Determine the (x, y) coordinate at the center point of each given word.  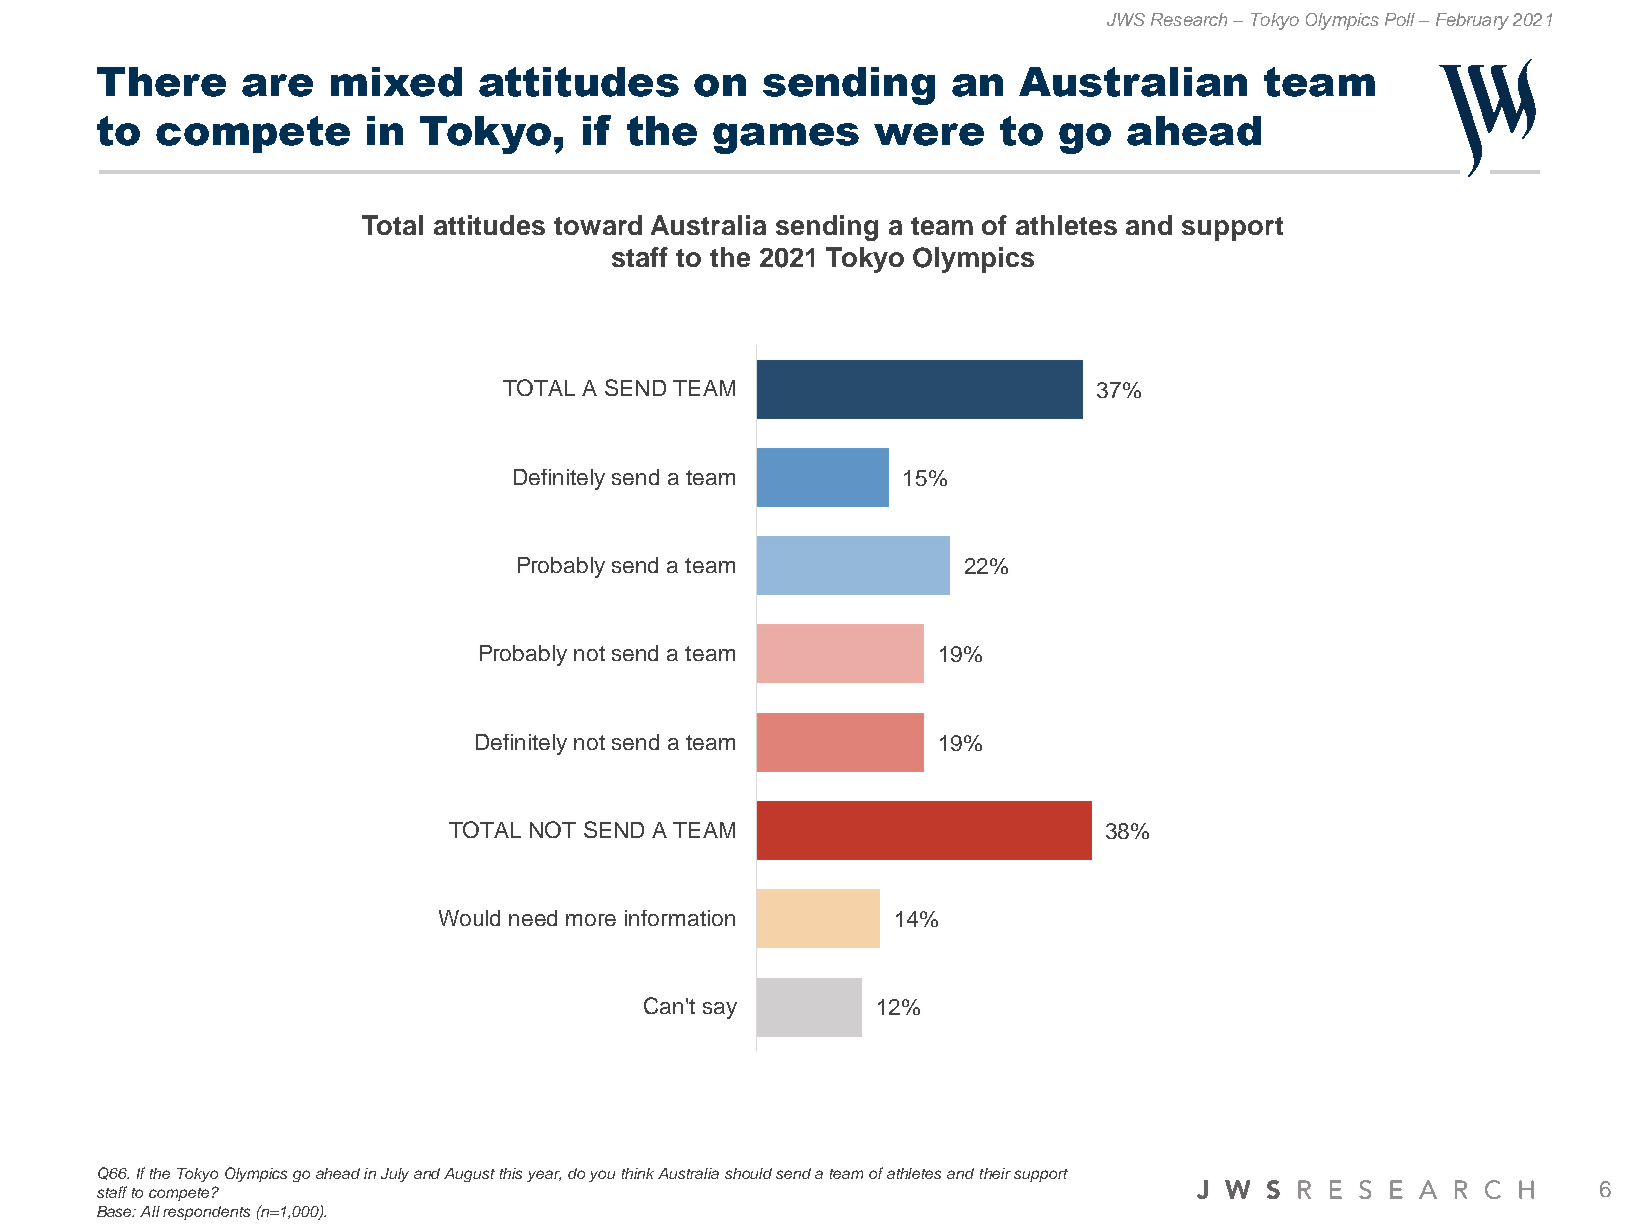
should (748, 1173)
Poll (1400, 19)
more (591, 920)
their (995, 1173)
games (786, 138)
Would (469, 918)
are (277, 85)
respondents (206, 1213)
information (680, 918)
